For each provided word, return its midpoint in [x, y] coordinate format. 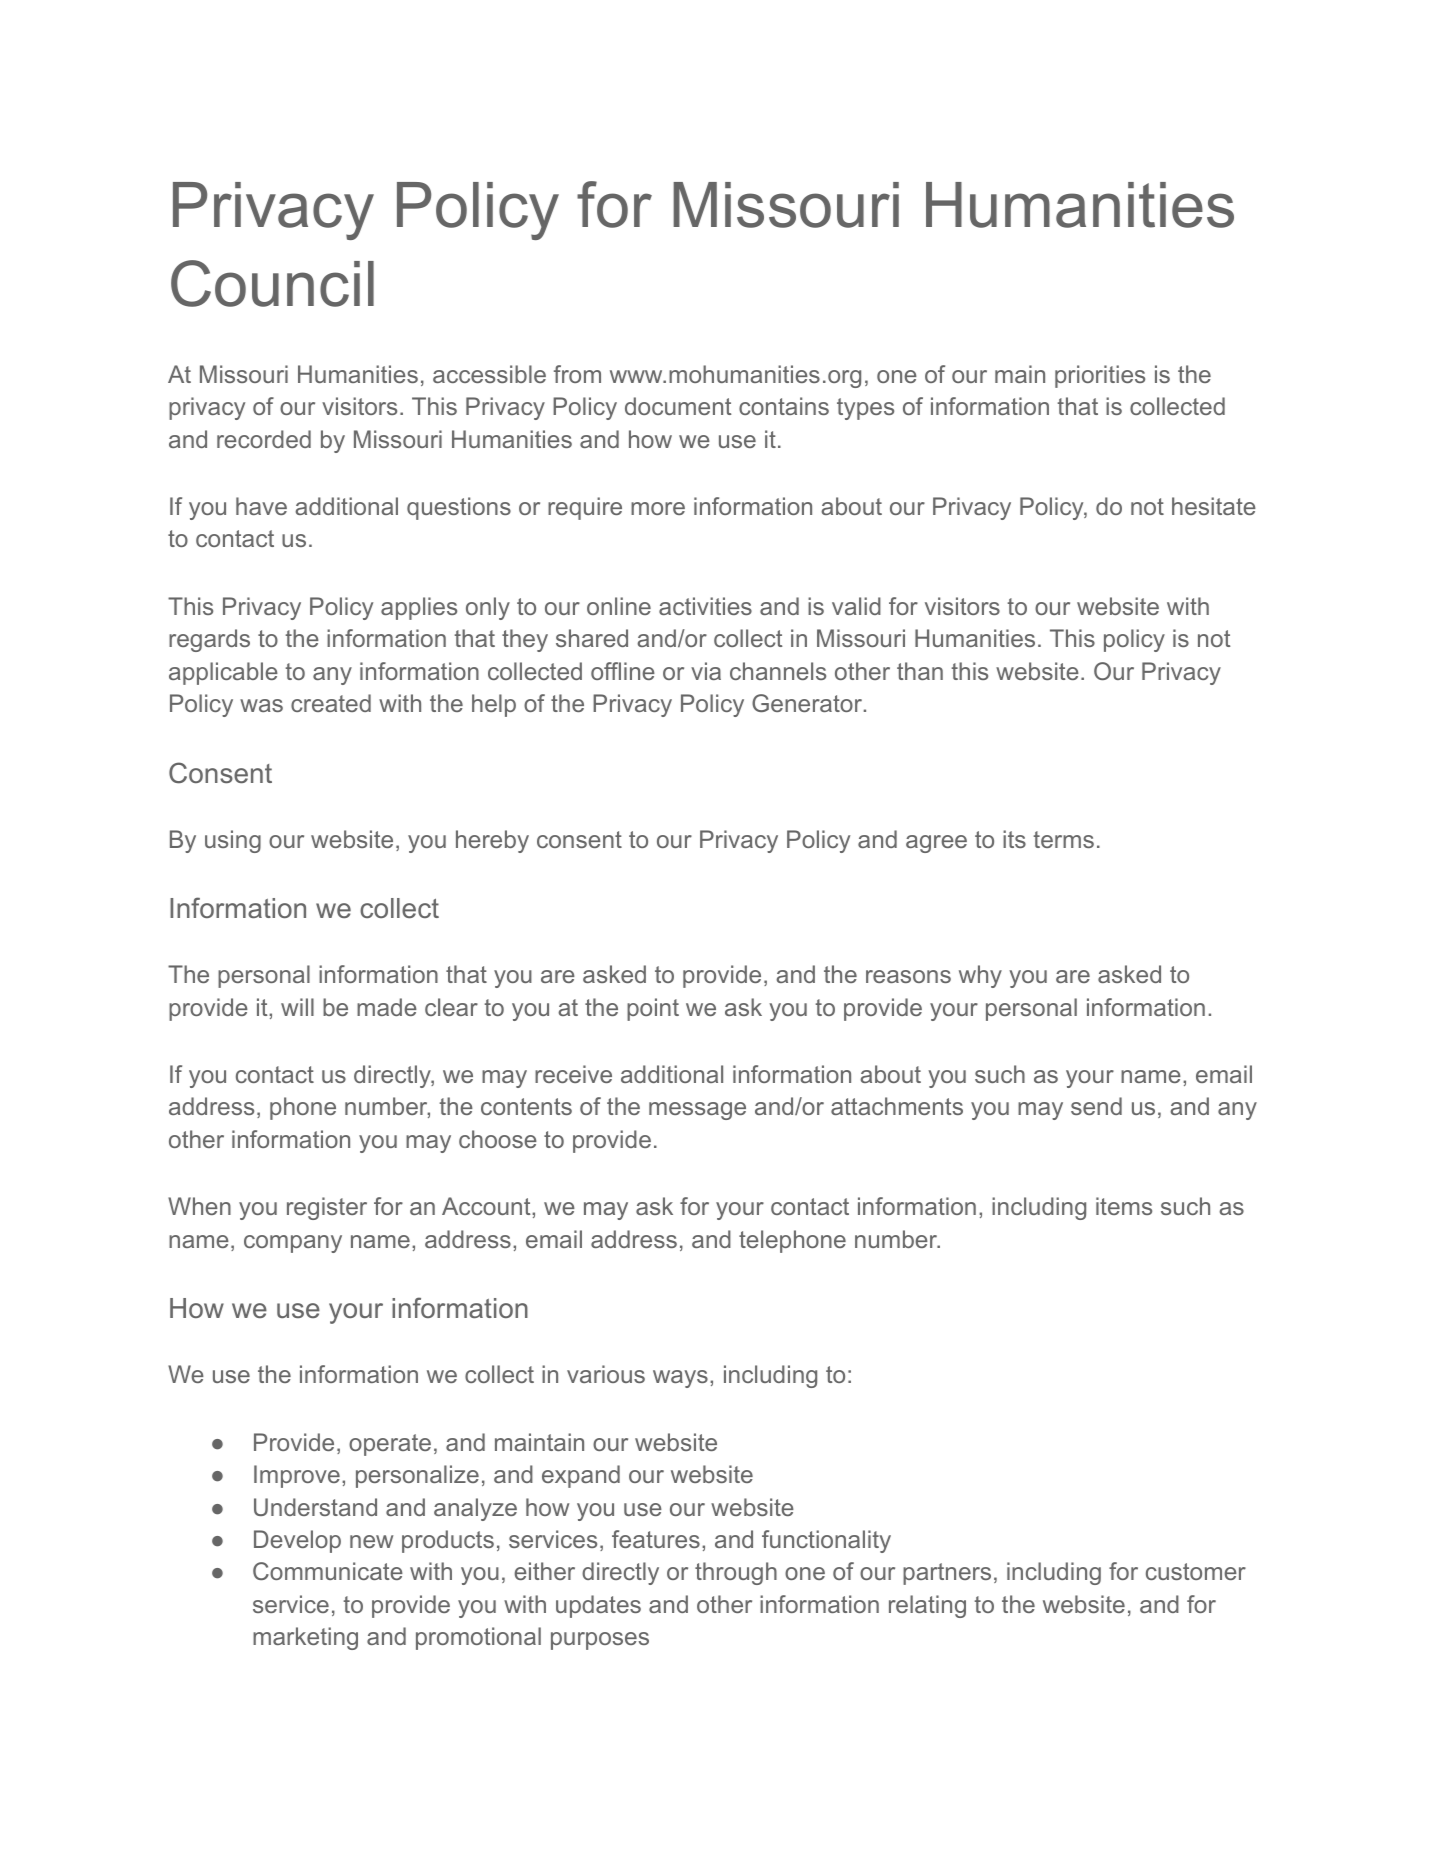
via [706, 671]
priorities [1100, 376]
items [1124, 1206]
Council [272, 283]
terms [1063, 839]
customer [1196, 1571]
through [736, 1573]
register [327, 1208]
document [678, 406]
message [697, 1111]
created [331, 703]
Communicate [328, 1571]
